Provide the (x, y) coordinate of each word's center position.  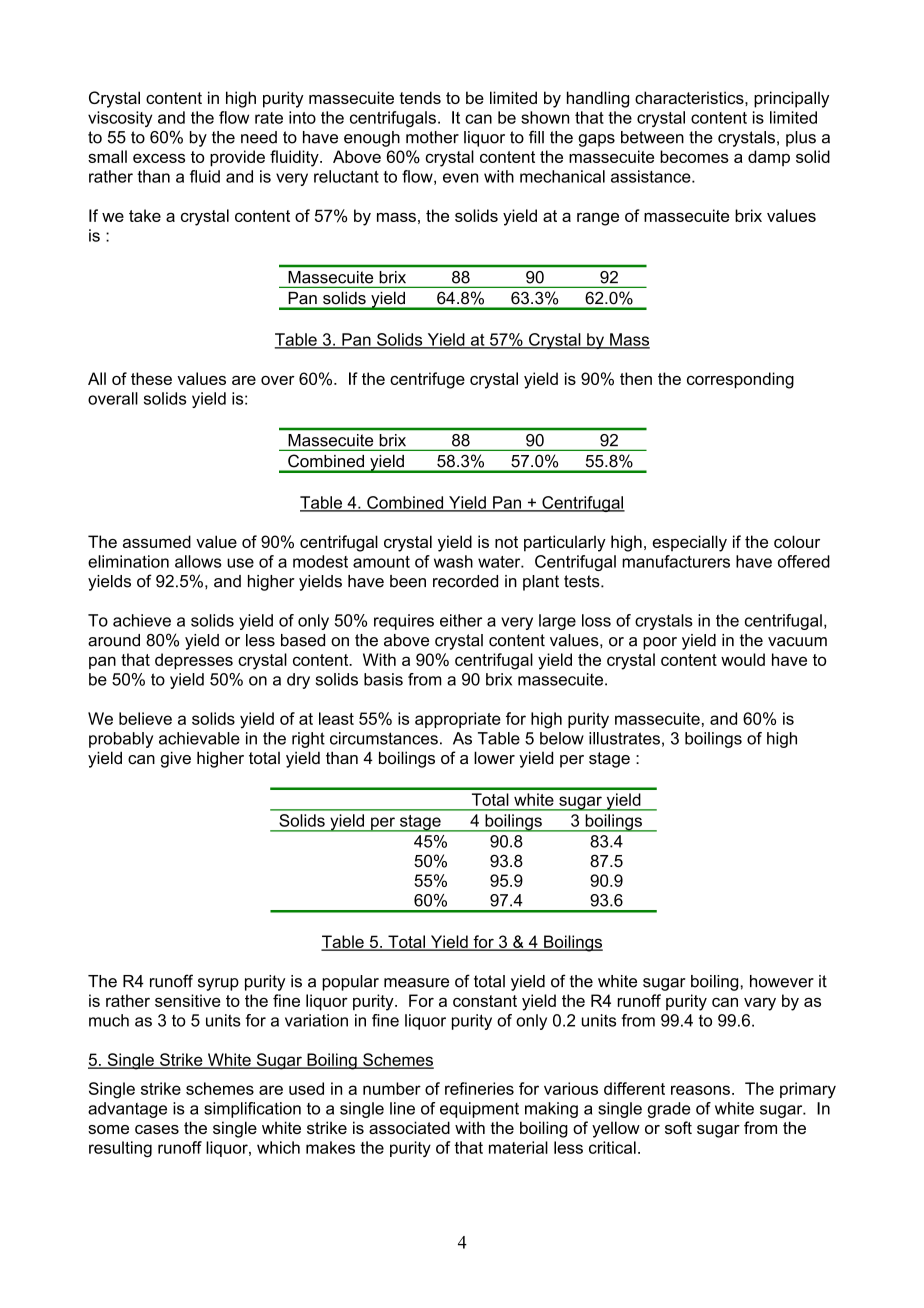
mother (432, 137)
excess (159, 158)
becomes (694, 156)
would (743, 659)
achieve (142, 620)
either (461, 620)
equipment (479, 1110)
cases (157, 1129)
